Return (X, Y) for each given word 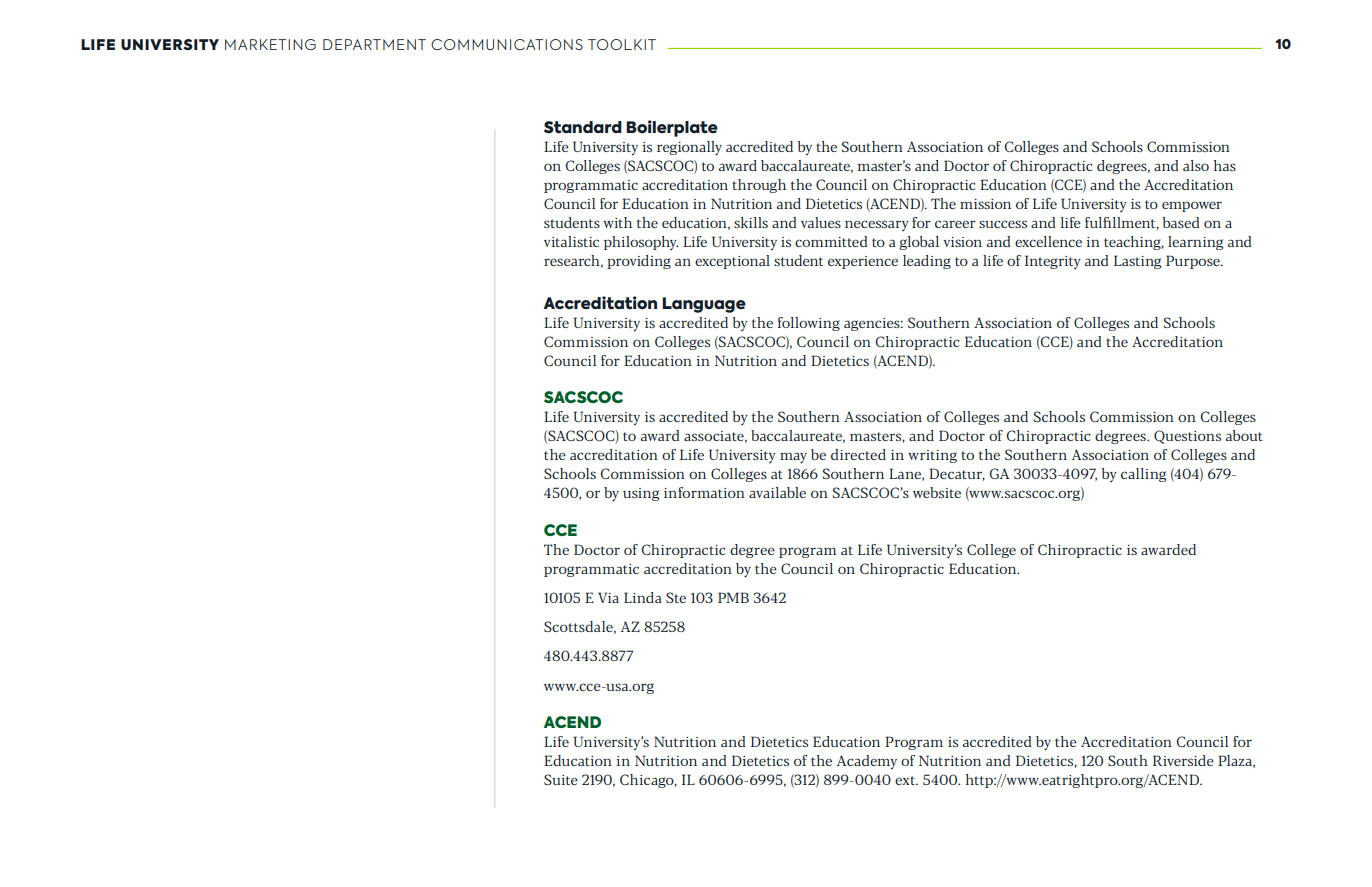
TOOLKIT (622, 44)
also (1196, 165)
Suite (561, 779)
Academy (867, 762)
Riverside (1183, 760)
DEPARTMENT (374, 44)
